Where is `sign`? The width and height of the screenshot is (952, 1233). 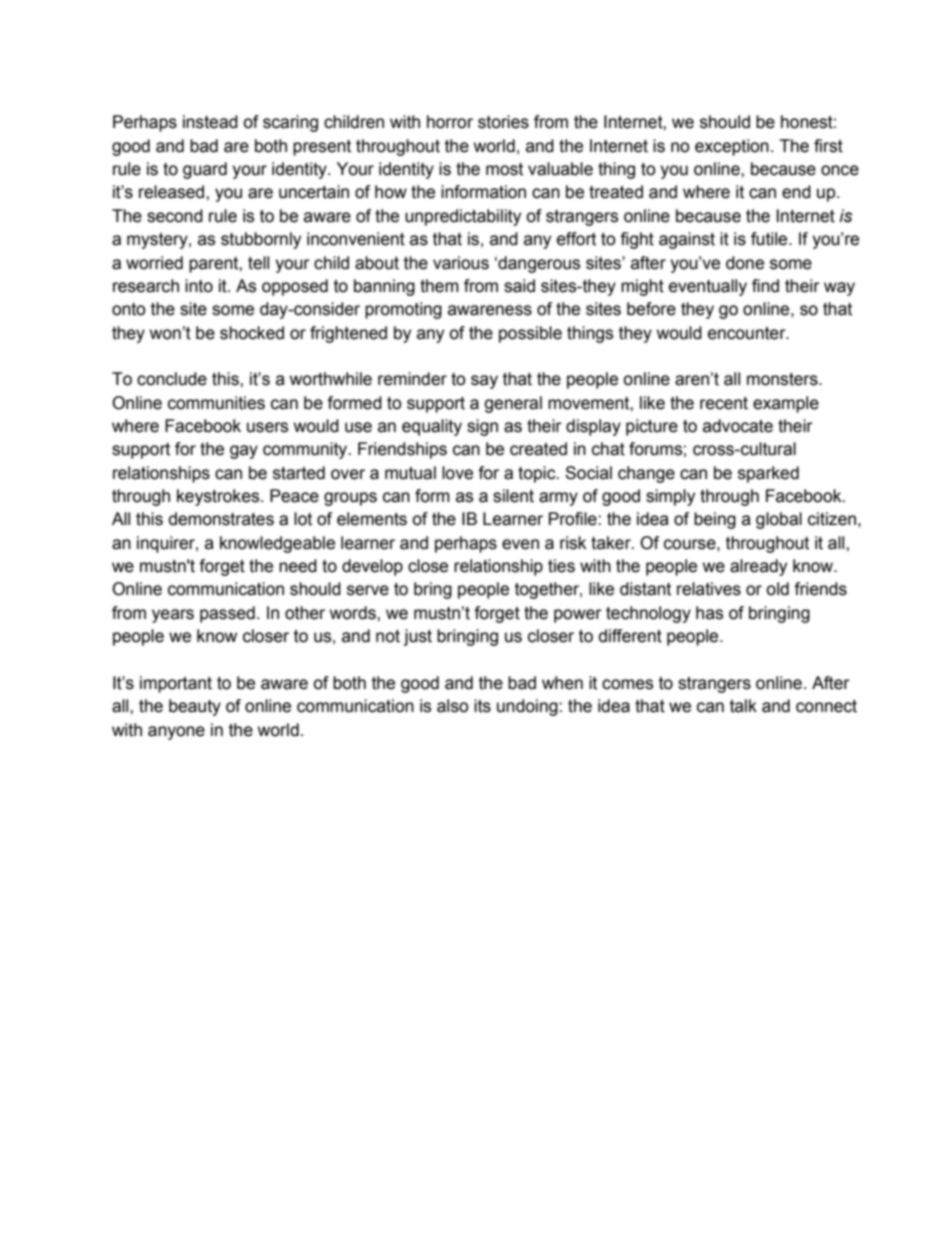 sign is located at coordinates (482, 427).
